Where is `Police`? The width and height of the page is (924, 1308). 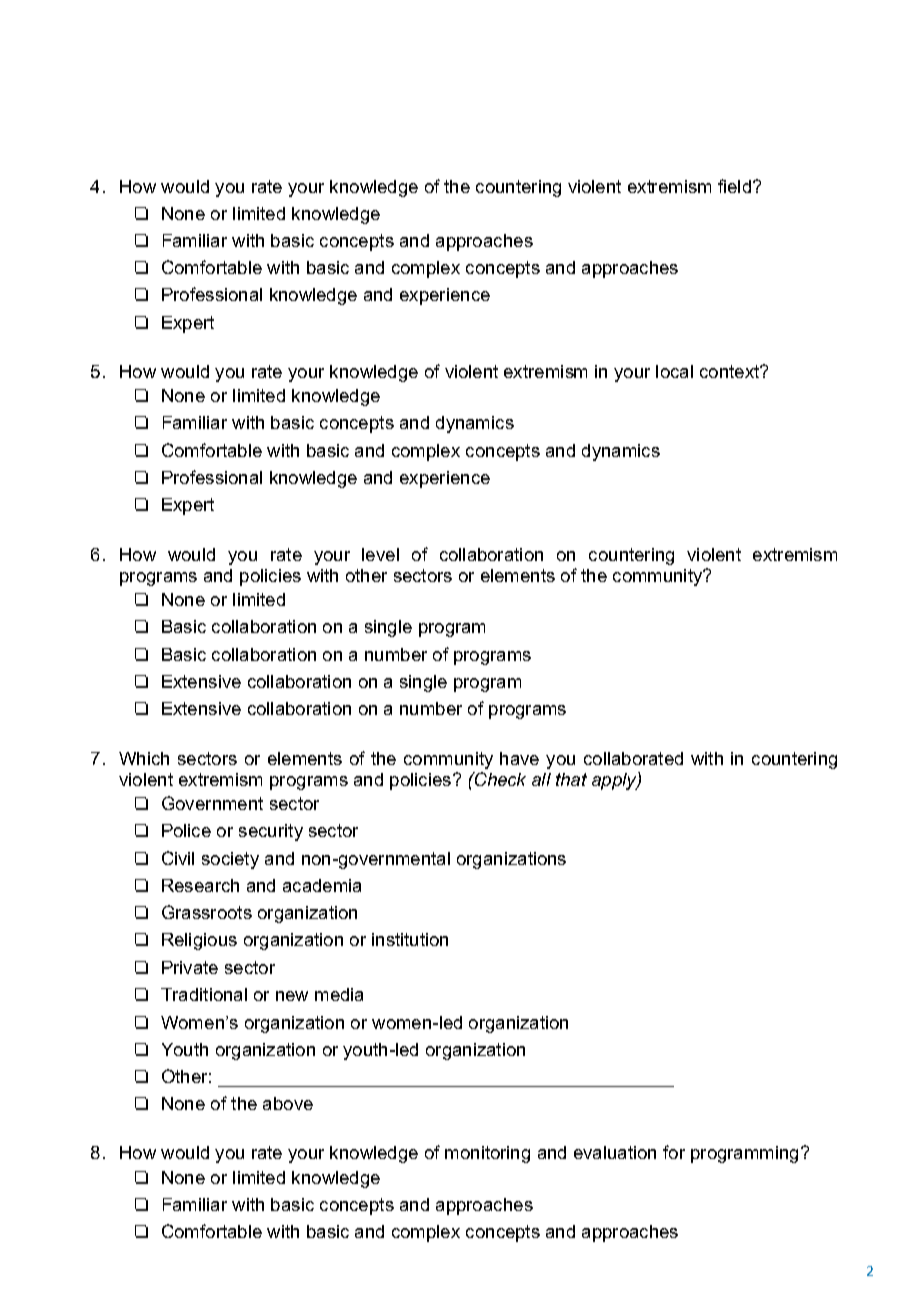
Police is located at coordinates (186, 830).
